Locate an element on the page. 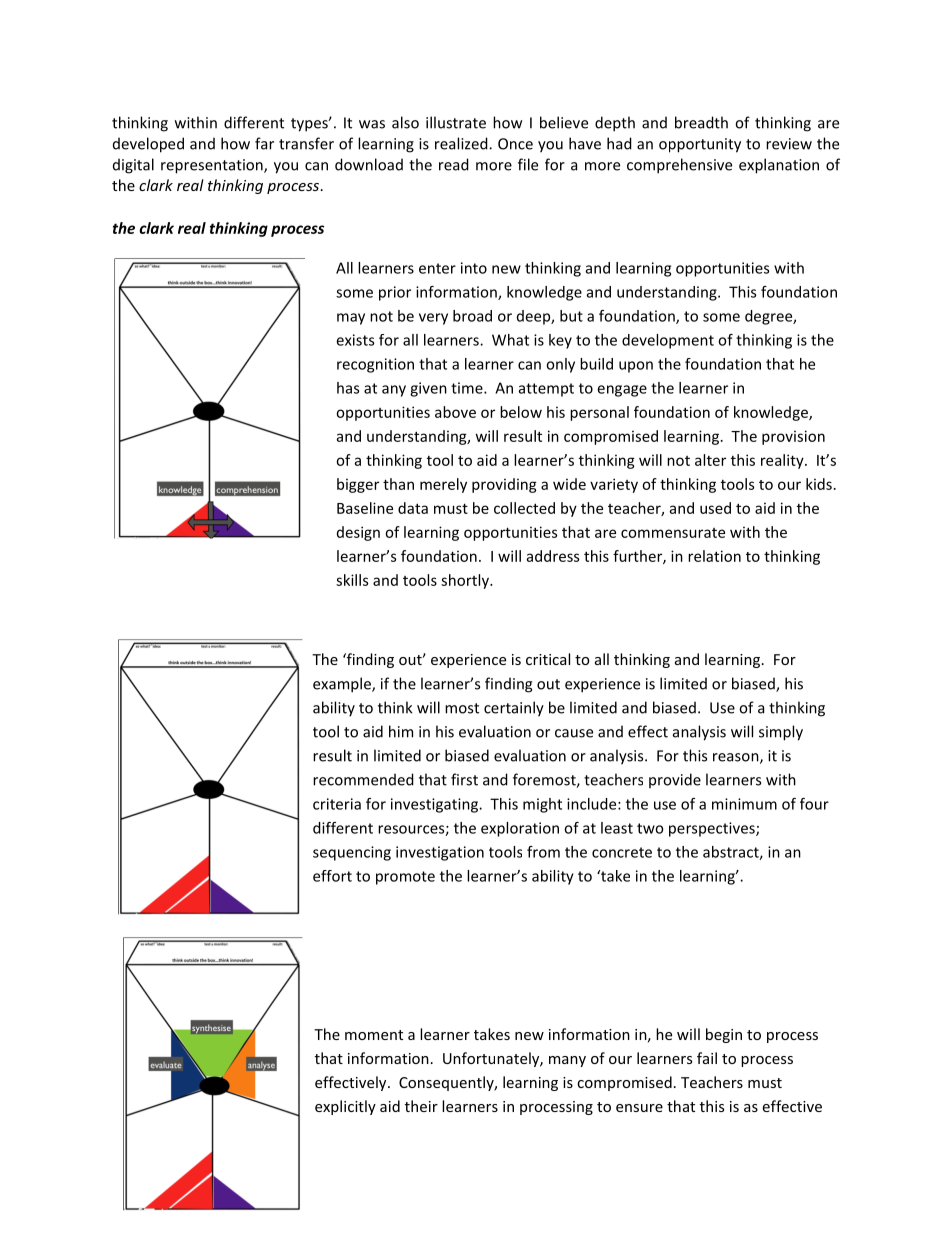 Image resolution: width=952 pixels, height=1233 pixels. shortly is located at coordinates (466, 581).
